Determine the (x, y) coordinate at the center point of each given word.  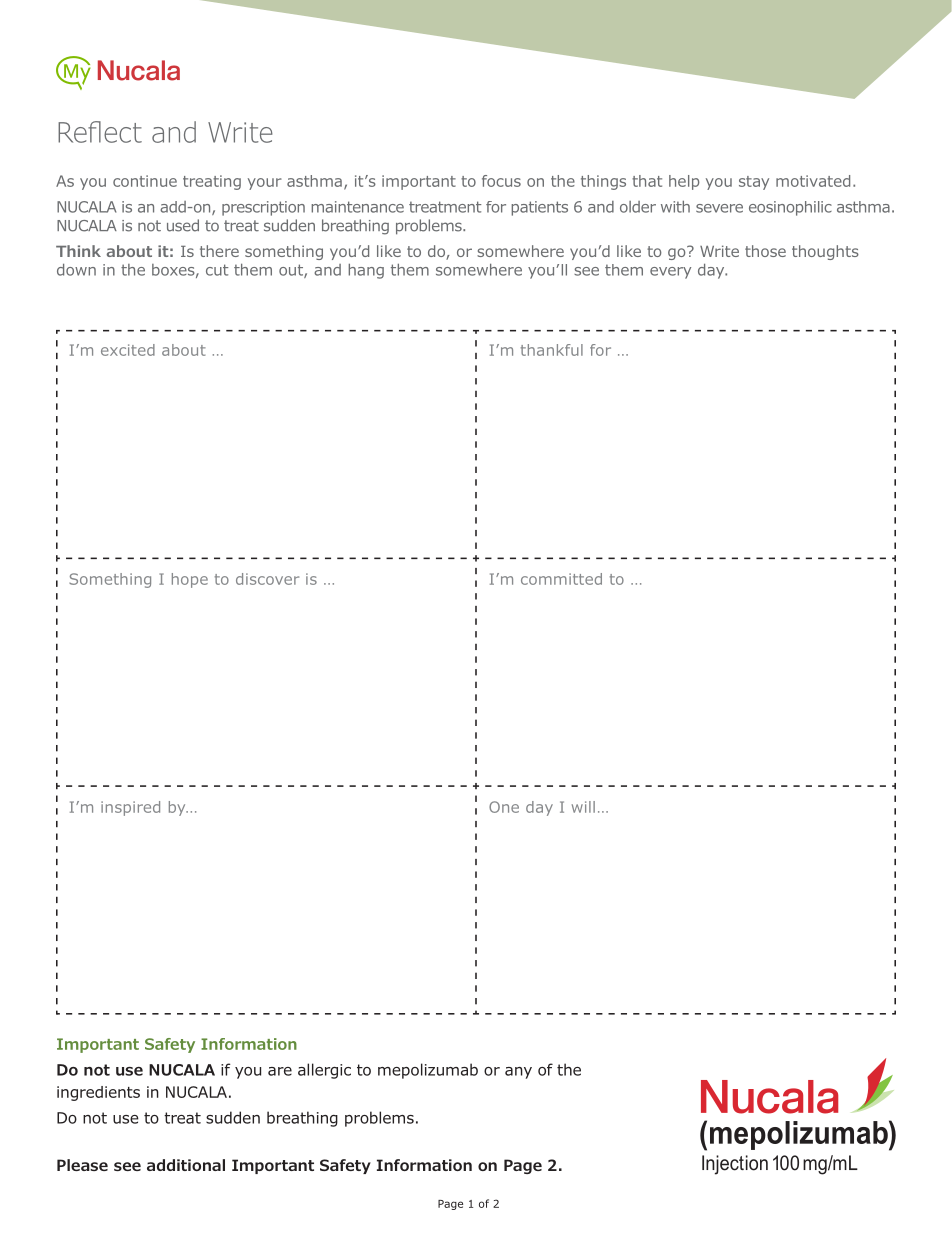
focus (501, 181)
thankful (552, 350)
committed (561, 579)
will (583, 807)
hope (190, 580)
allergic (324, 1071)
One (504, 807)
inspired (130, 808)
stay (754, 183)
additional (186, 1165)
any (518, 1073)
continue (145, 181)
